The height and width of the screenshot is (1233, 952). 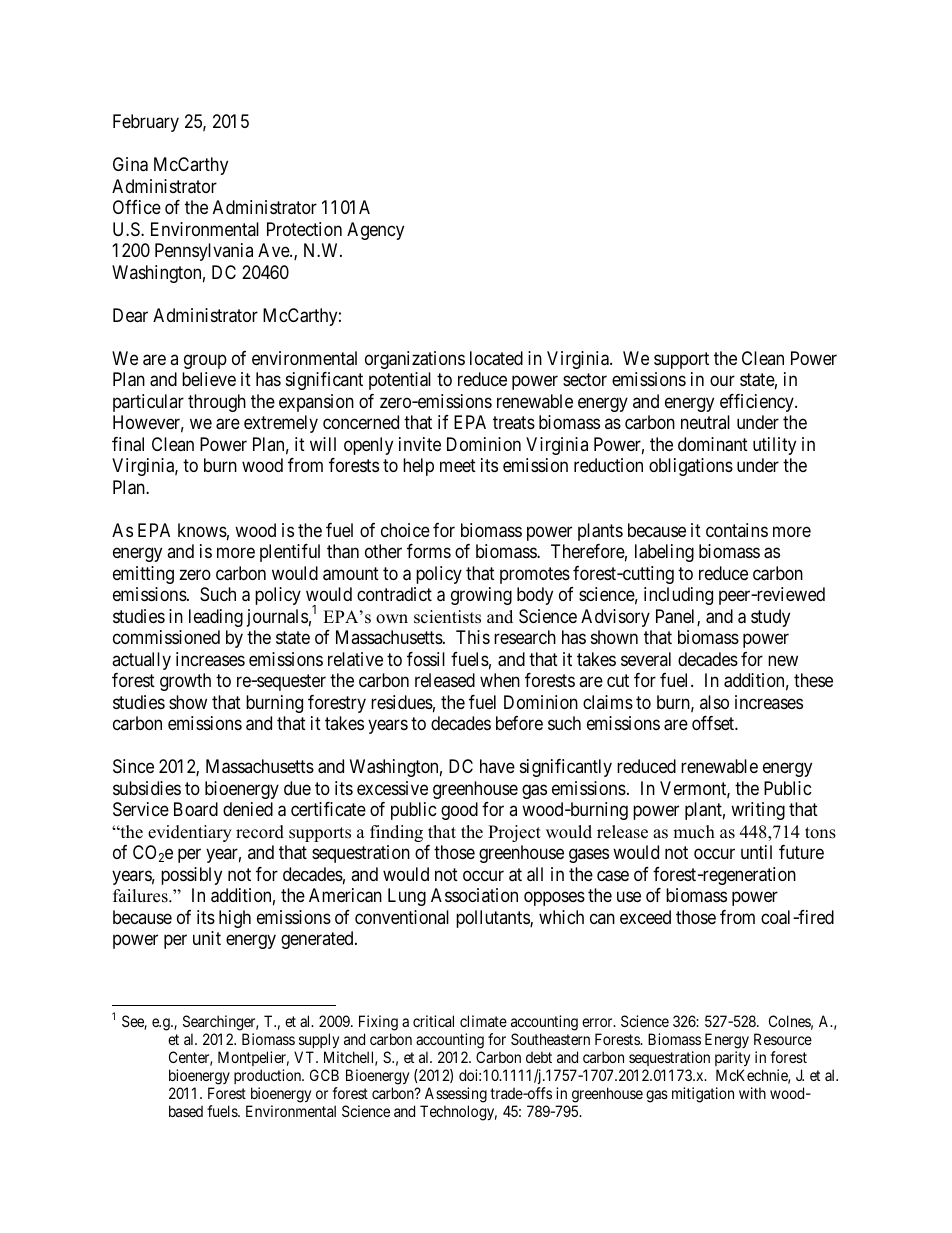 What do you see at coordinates (216, 618) in the screenshot?
I see `leading` at bounding box center [216, 618].
